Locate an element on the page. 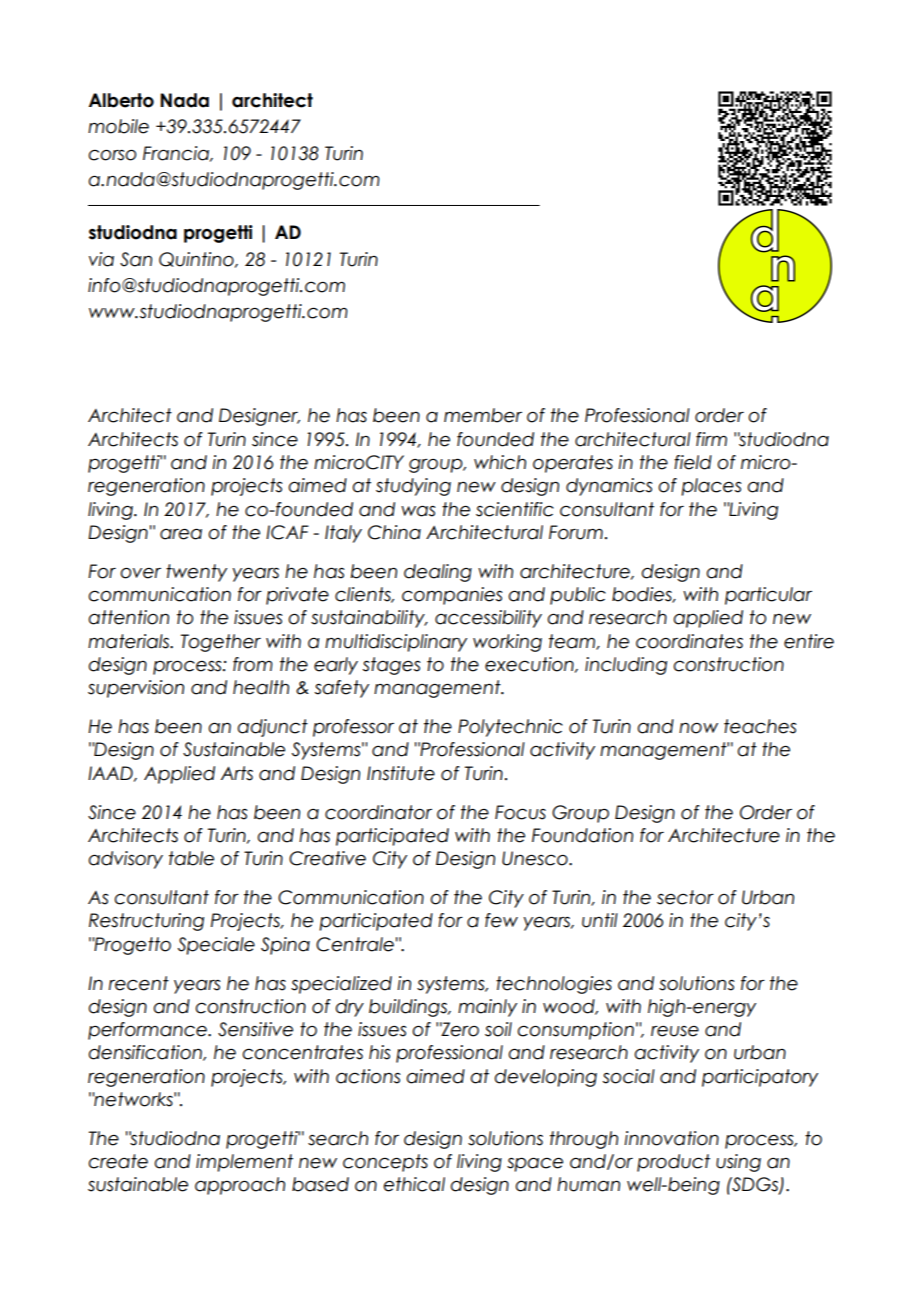 This page has height=1308, width=924. Alberto is located at coordinates (121, 100).
